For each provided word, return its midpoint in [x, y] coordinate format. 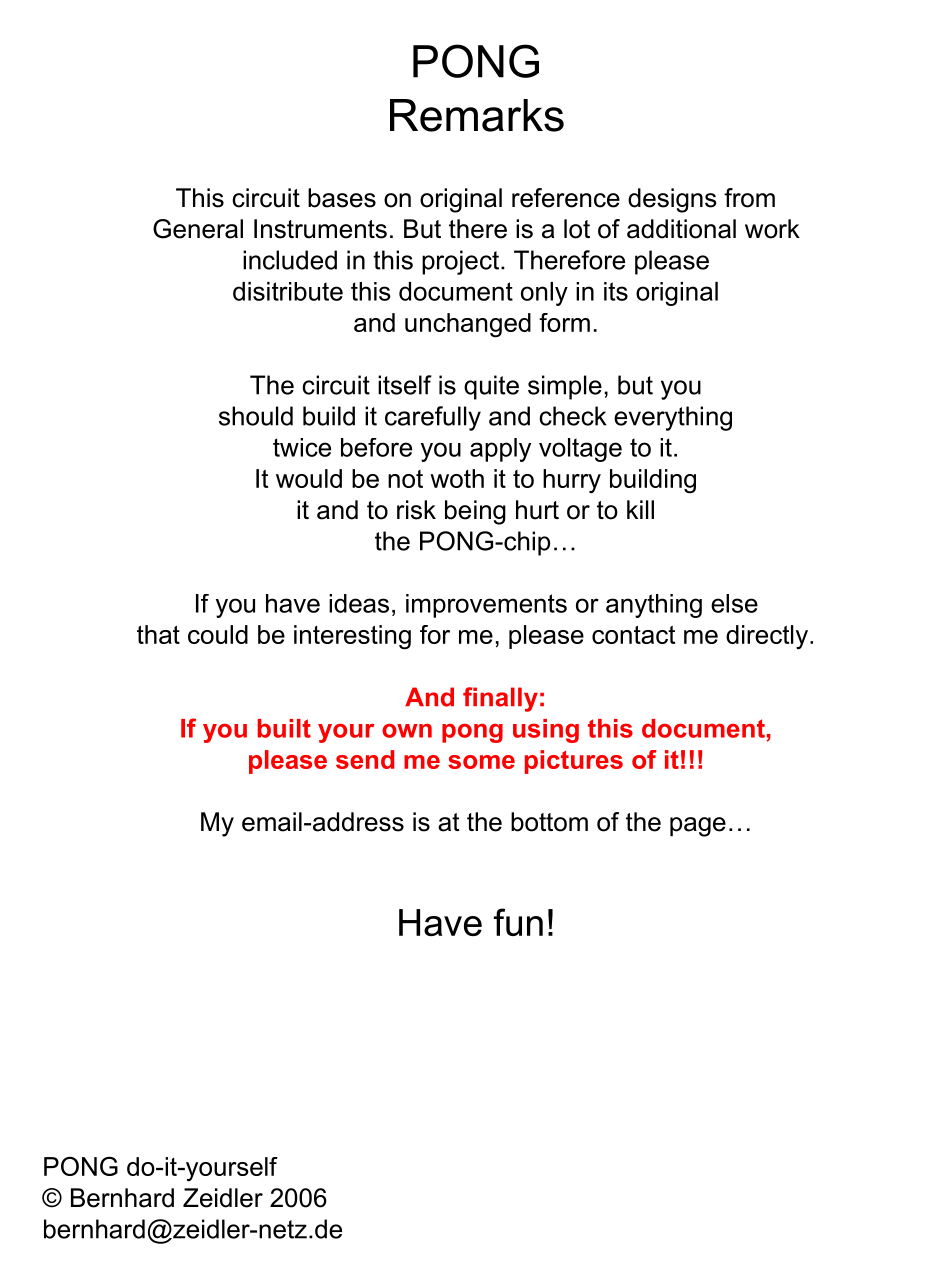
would [309, 478]
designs [672, 200]
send [365, 759]
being [475, 512]
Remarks [477, 115]
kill [640, 509]
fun [518, 922]
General [198, 229]
